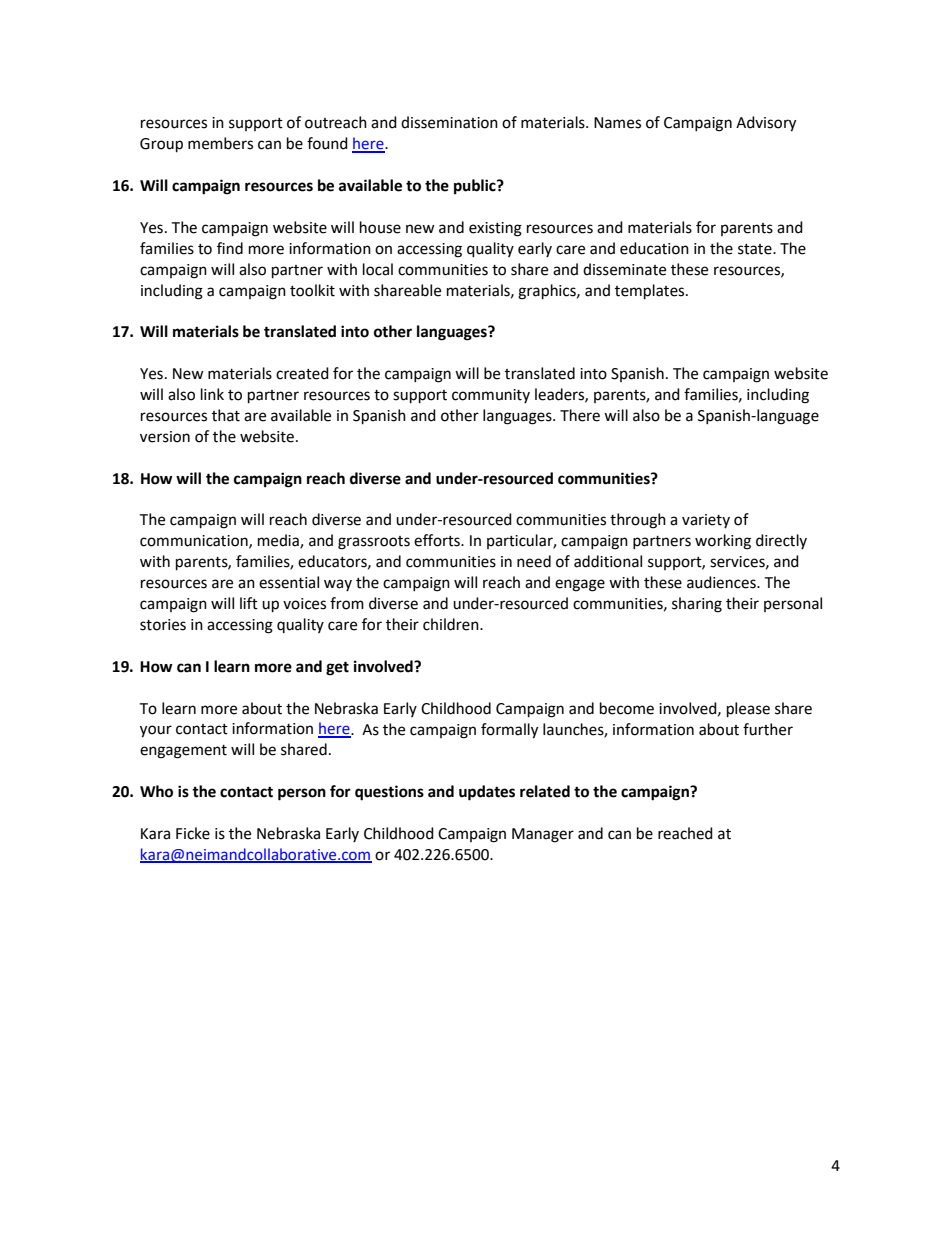  Describe the element at coordinates (766, 124) in the document. I see `Advisory` at that location.
